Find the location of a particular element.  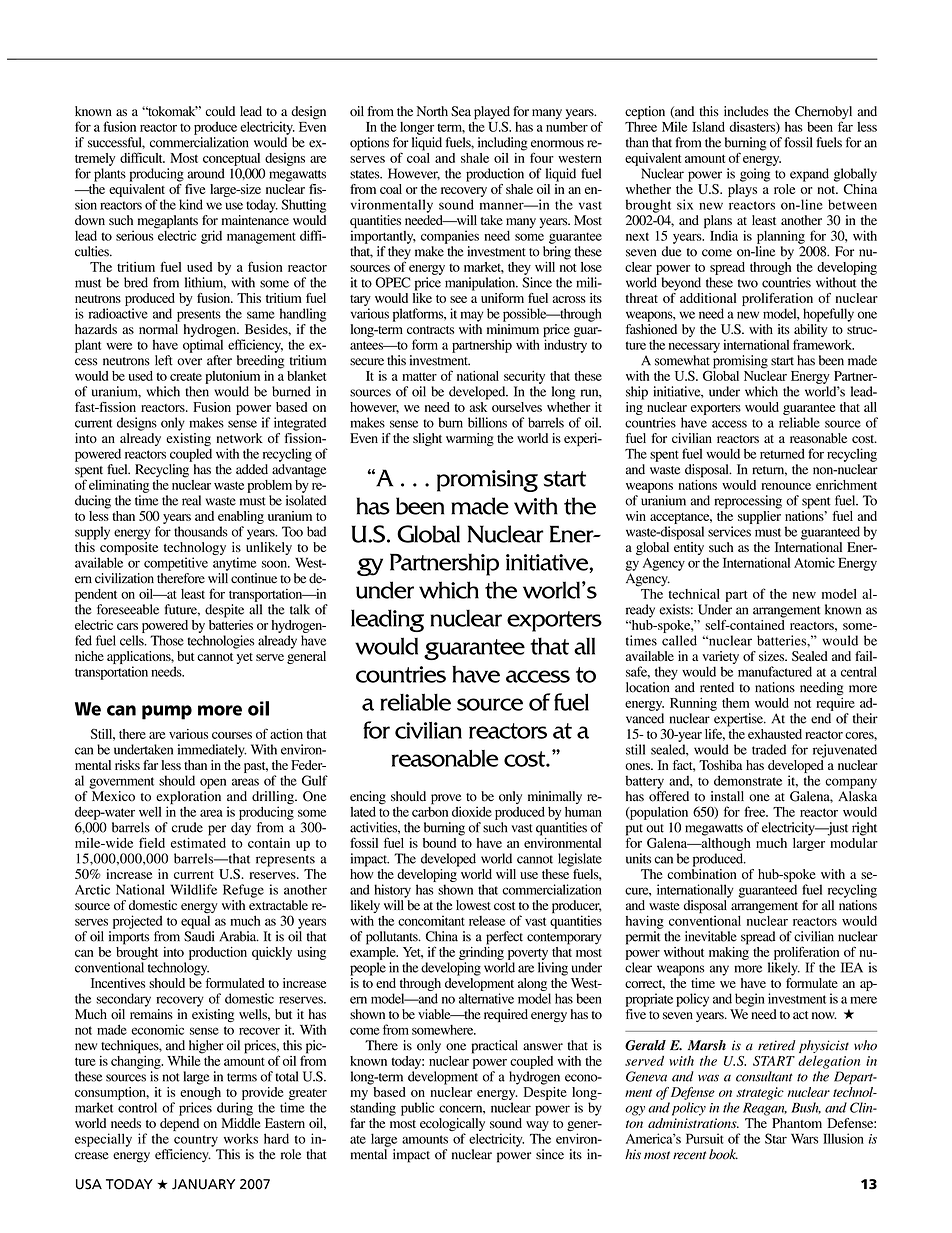

combination is located at coordinates (701, 874).
